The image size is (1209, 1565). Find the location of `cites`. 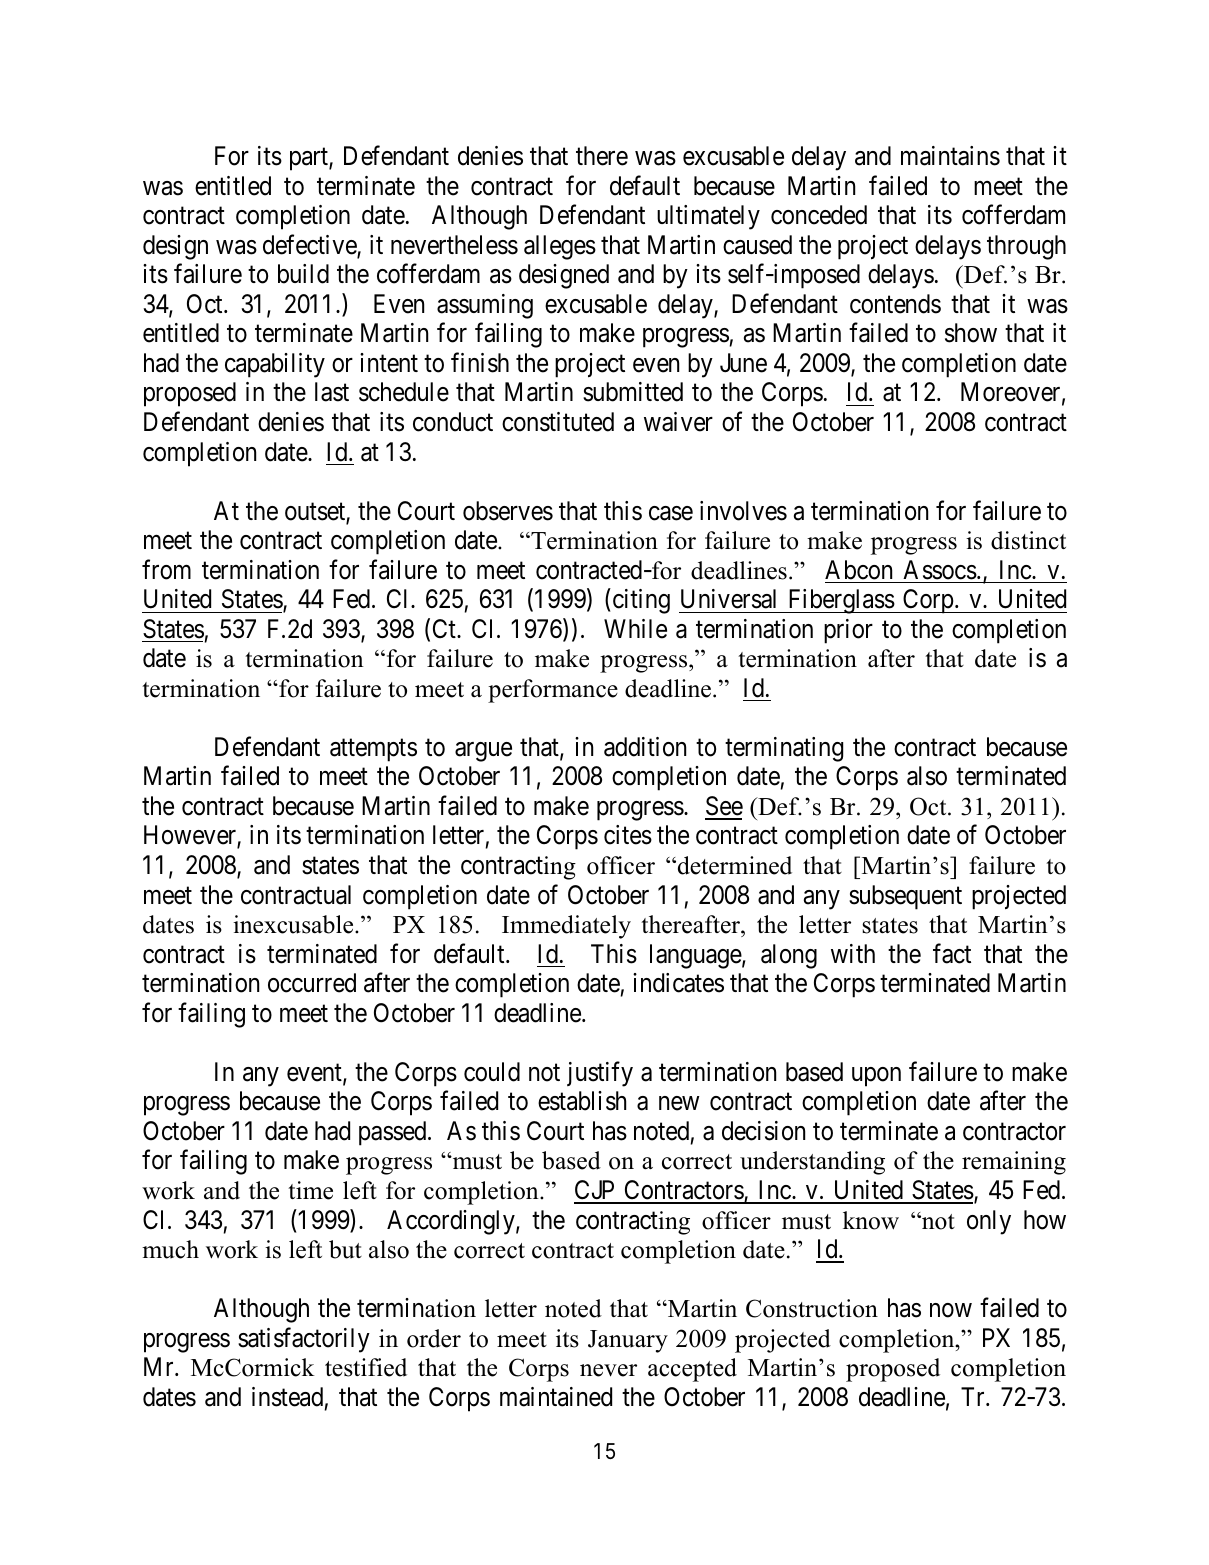

cites is located at coordinates (628, 835).
